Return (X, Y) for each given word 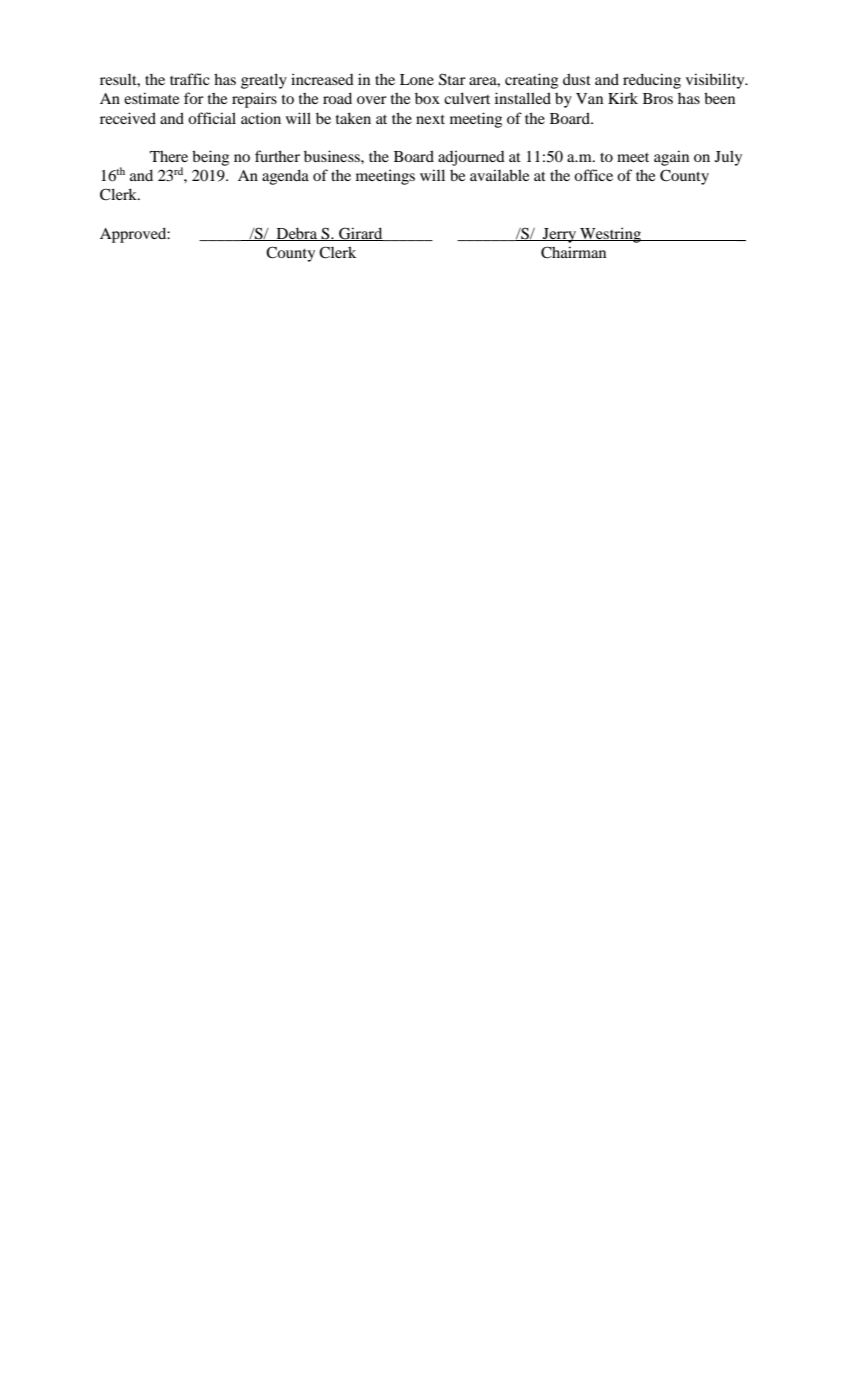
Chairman (573, 252)
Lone (417, 79)
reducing (652, 81)
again (671, 158)
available (499, 175)
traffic (190, 79)
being (210, 158)
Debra (297, 234)
